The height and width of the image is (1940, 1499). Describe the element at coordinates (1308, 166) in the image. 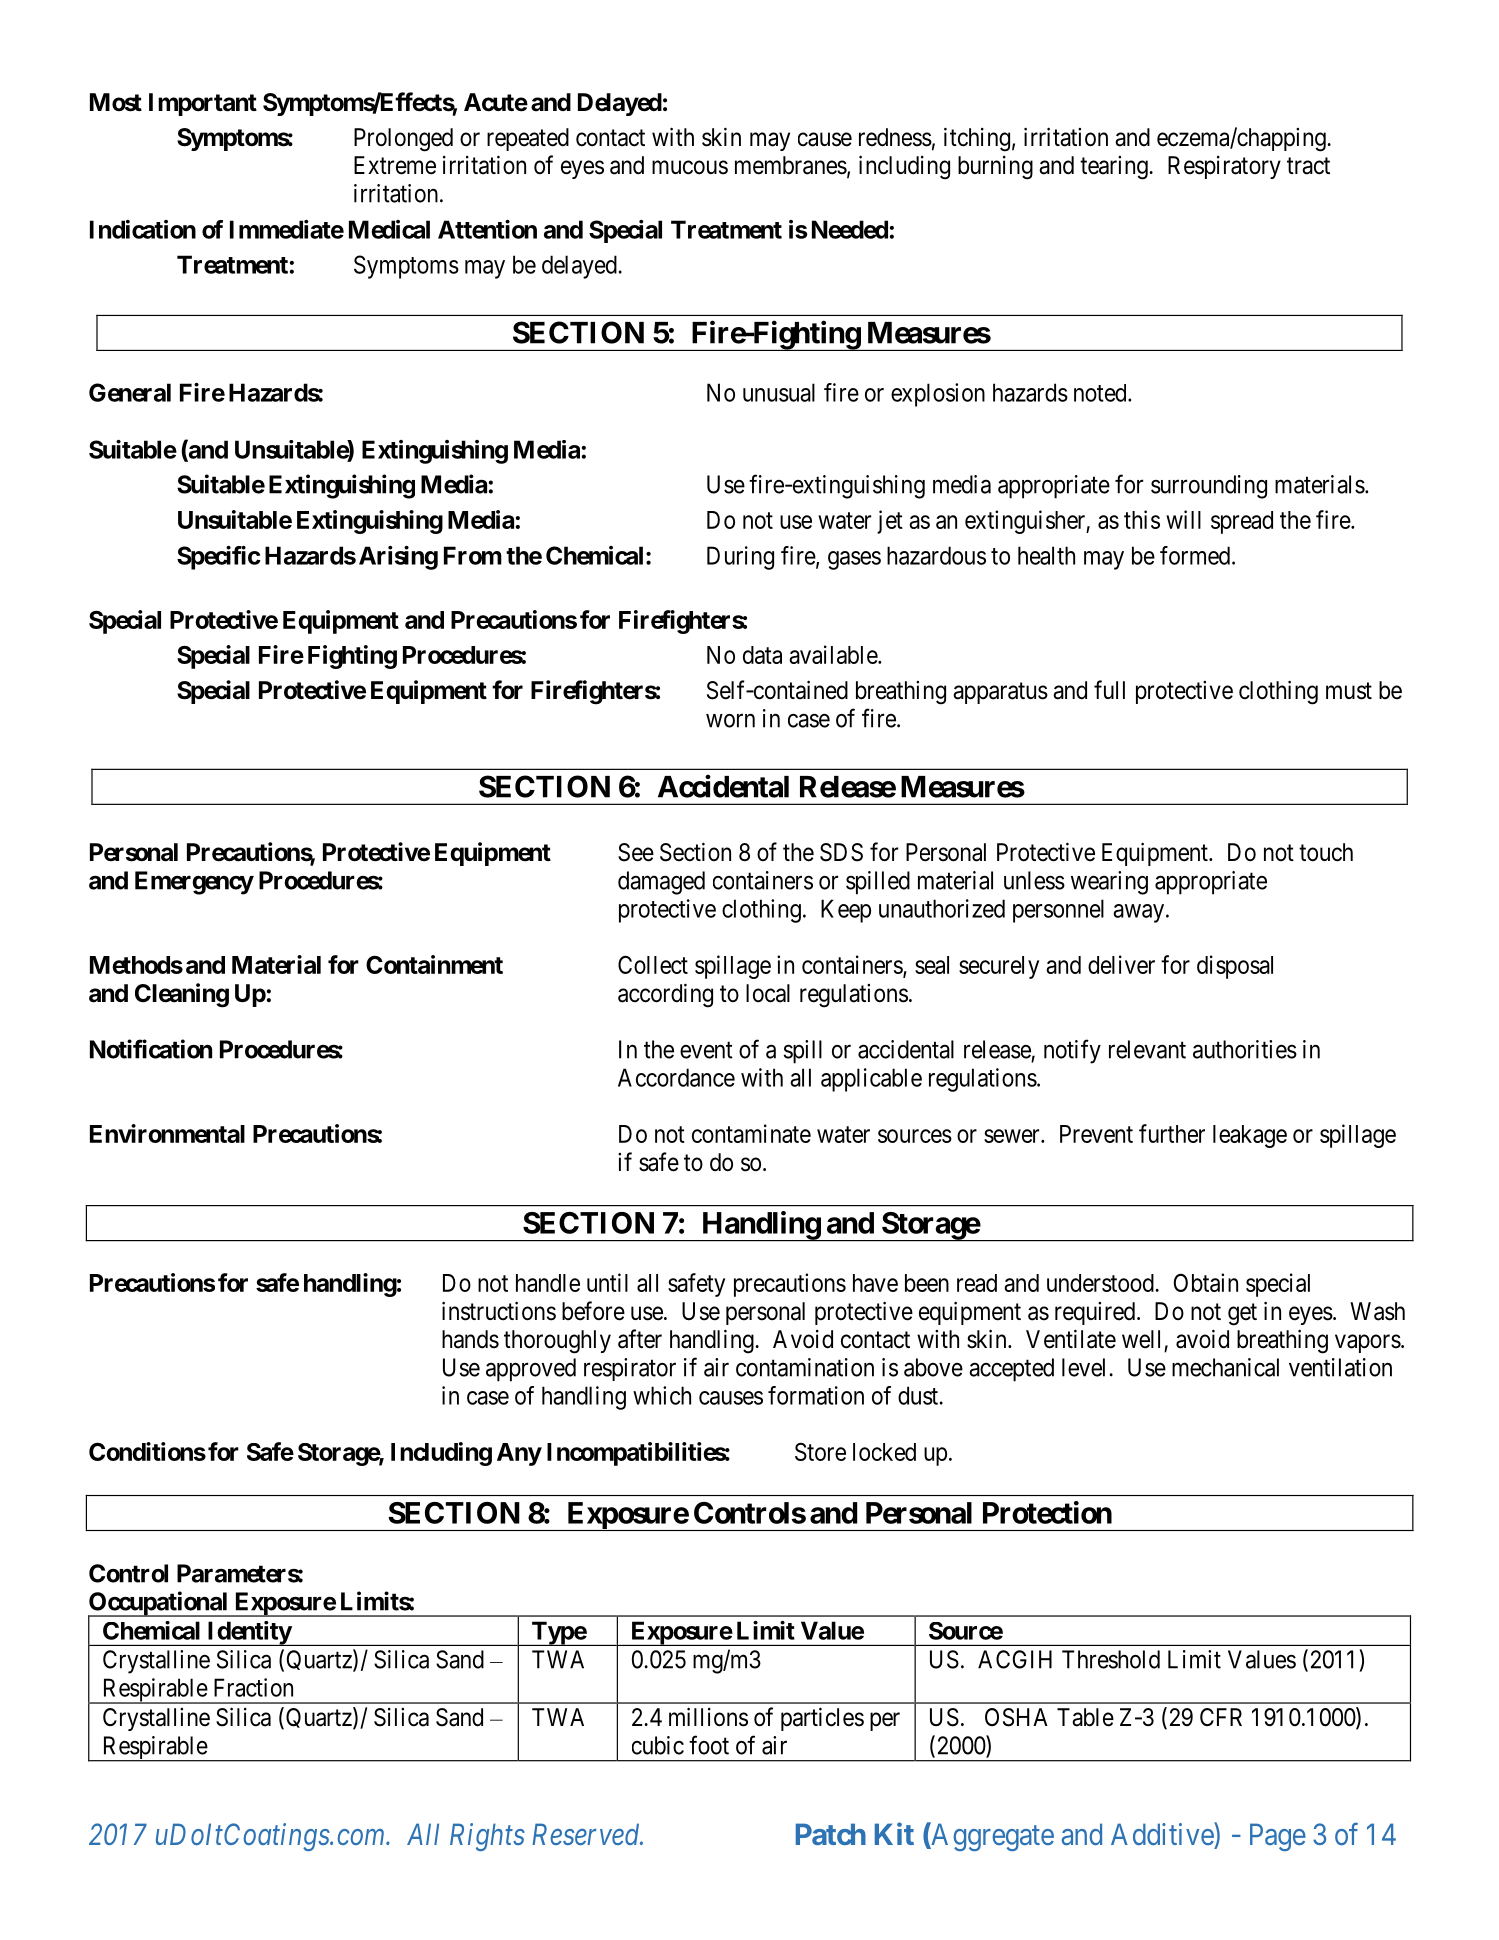

I see `tract` at that location.
